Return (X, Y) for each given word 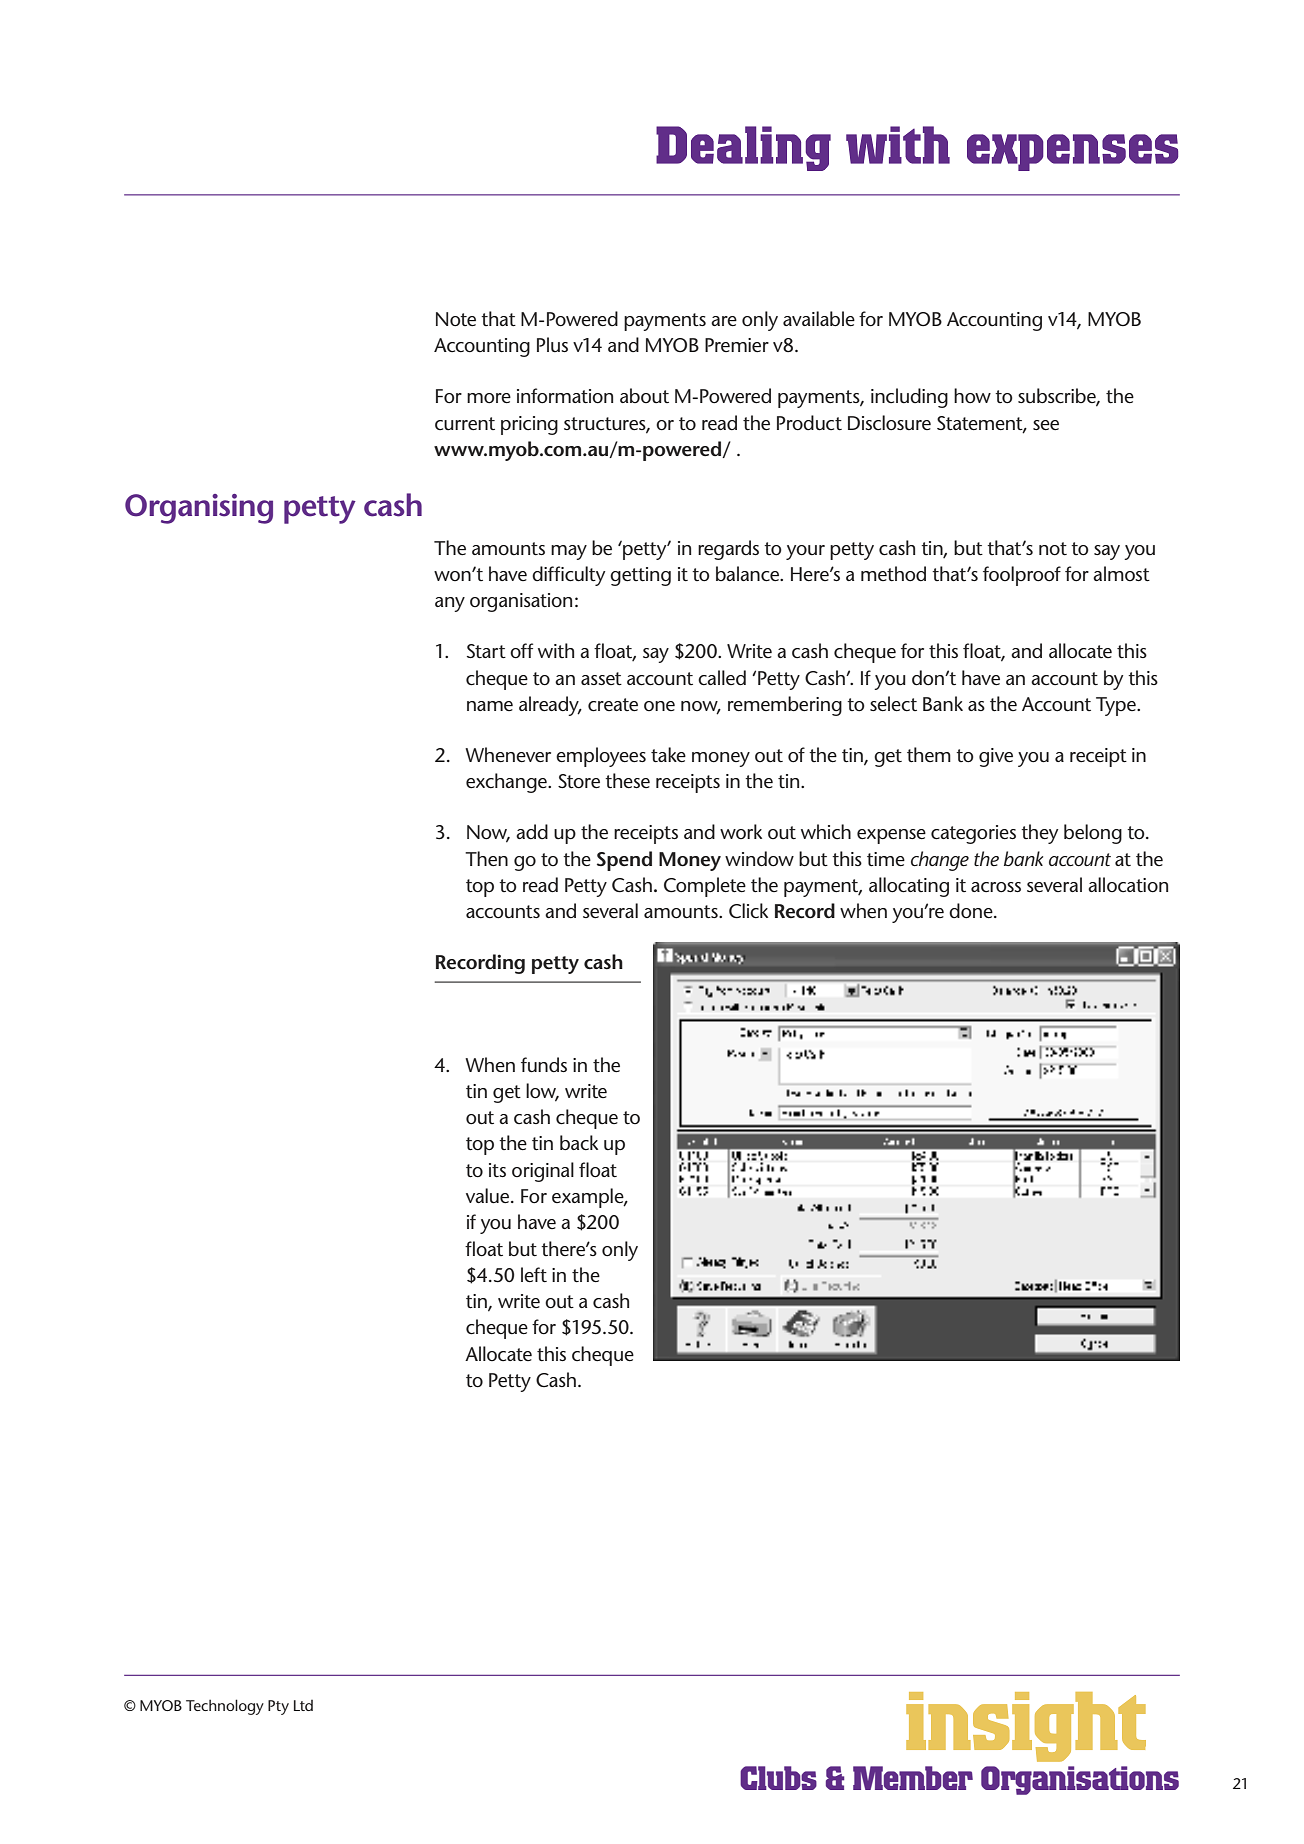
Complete (705, 887)
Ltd (303, 1705)
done (972, 911)
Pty (278, 1707)
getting (640, 576)
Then (486, 858)
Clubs (778, 1778)
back (579, 1143)
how (972, 396)
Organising (199, 509)
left (534, 1274)
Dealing (743, 148)
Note (456, 319)
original (543, 1172)
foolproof (1022, 576)
